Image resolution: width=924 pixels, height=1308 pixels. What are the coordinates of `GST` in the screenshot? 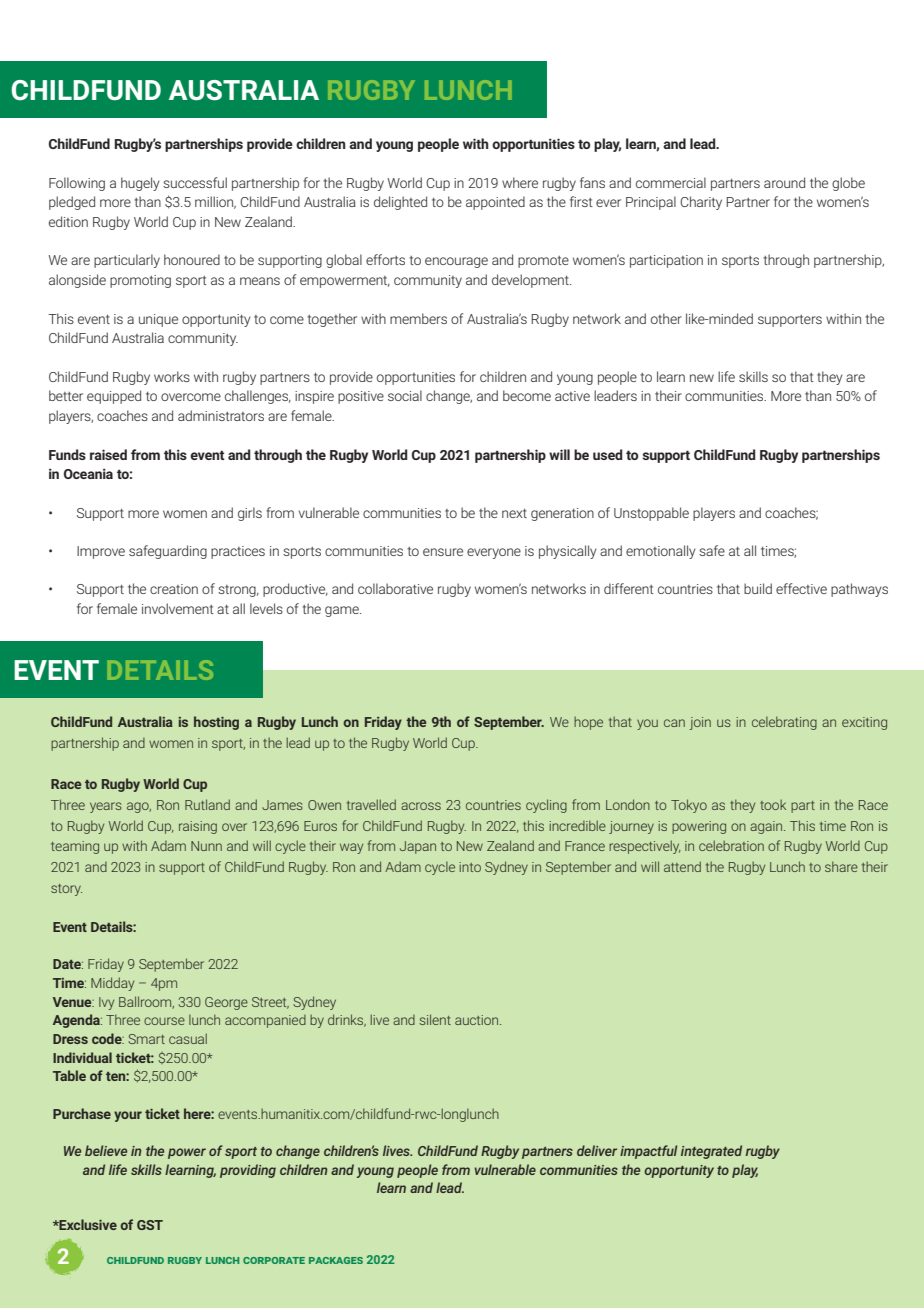 It's located at (150, 1225).
